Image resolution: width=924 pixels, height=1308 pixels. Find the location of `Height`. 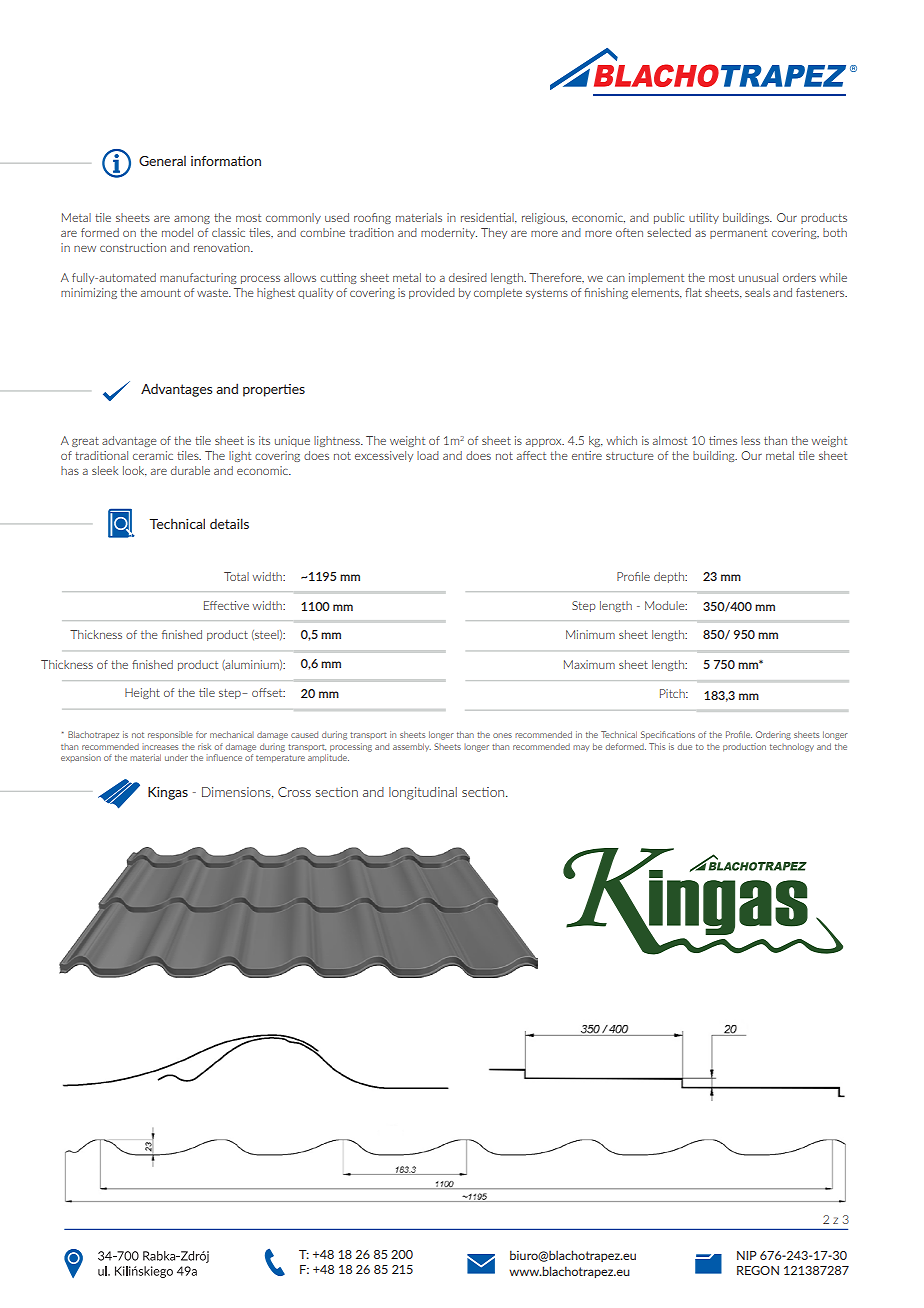

Height is located at coordinates (142, 693).
